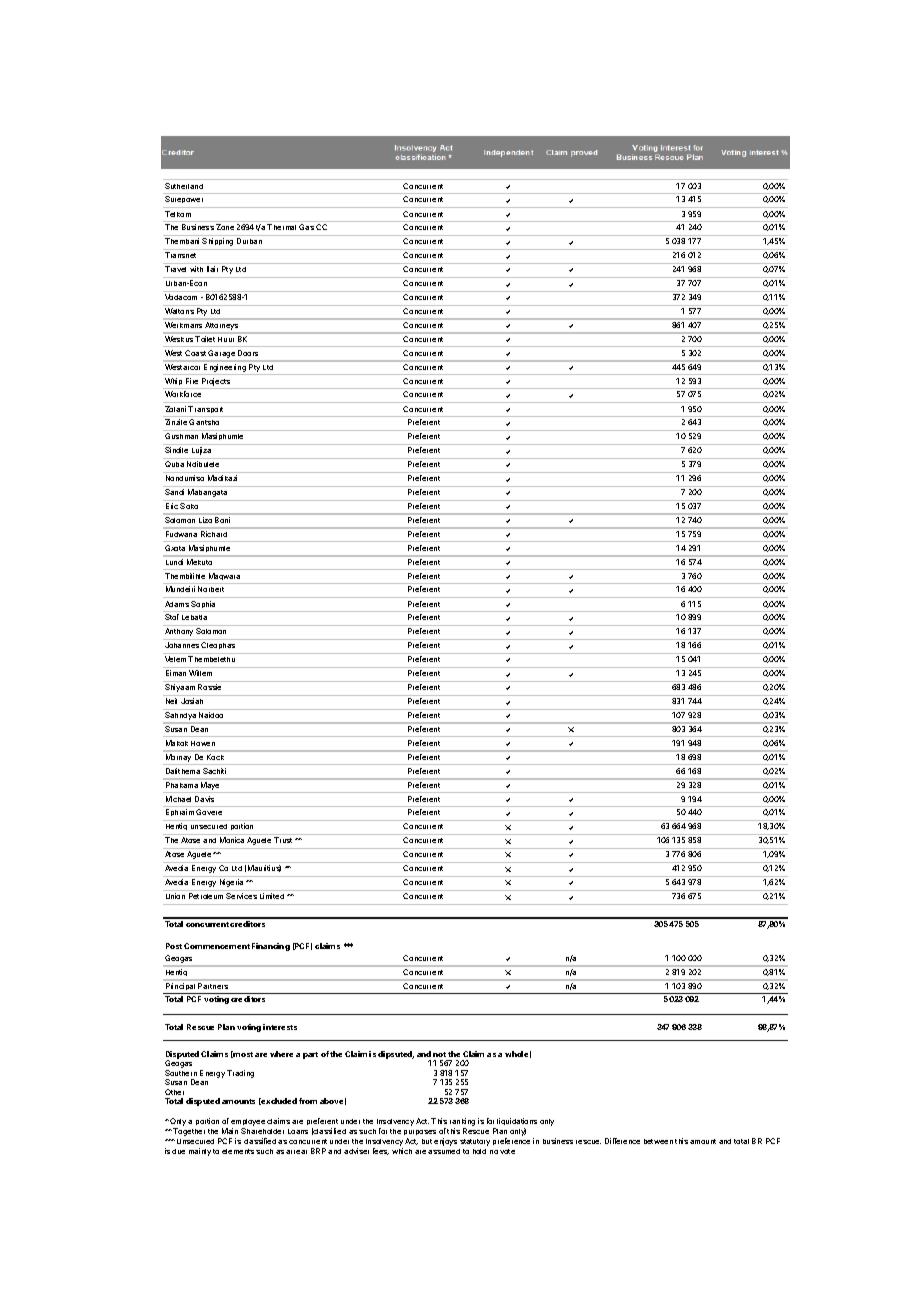  What do you see at coordinates (248, 1124) in the document?
I see `employee` at bounding box center [248, 1124].
